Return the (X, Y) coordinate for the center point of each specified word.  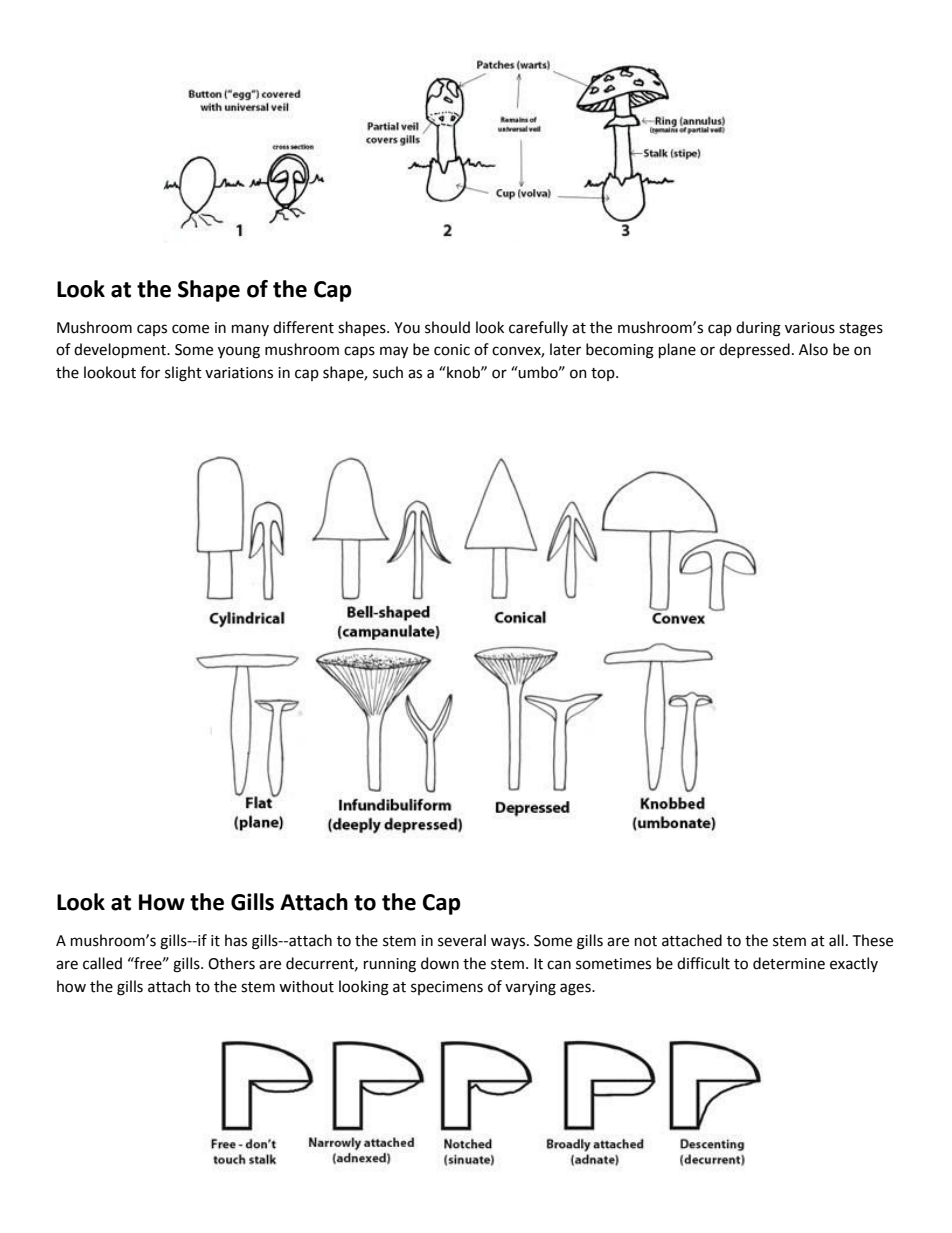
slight (183, 374)
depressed (754, 350)
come (190, 329)
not (646, 941)
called (102, 963)
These (873, 940)
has (236, 940)
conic (452, 350)
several (462, 940)
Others (231, 963)
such (388, 372)
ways (509, 943)
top (604, 374)
